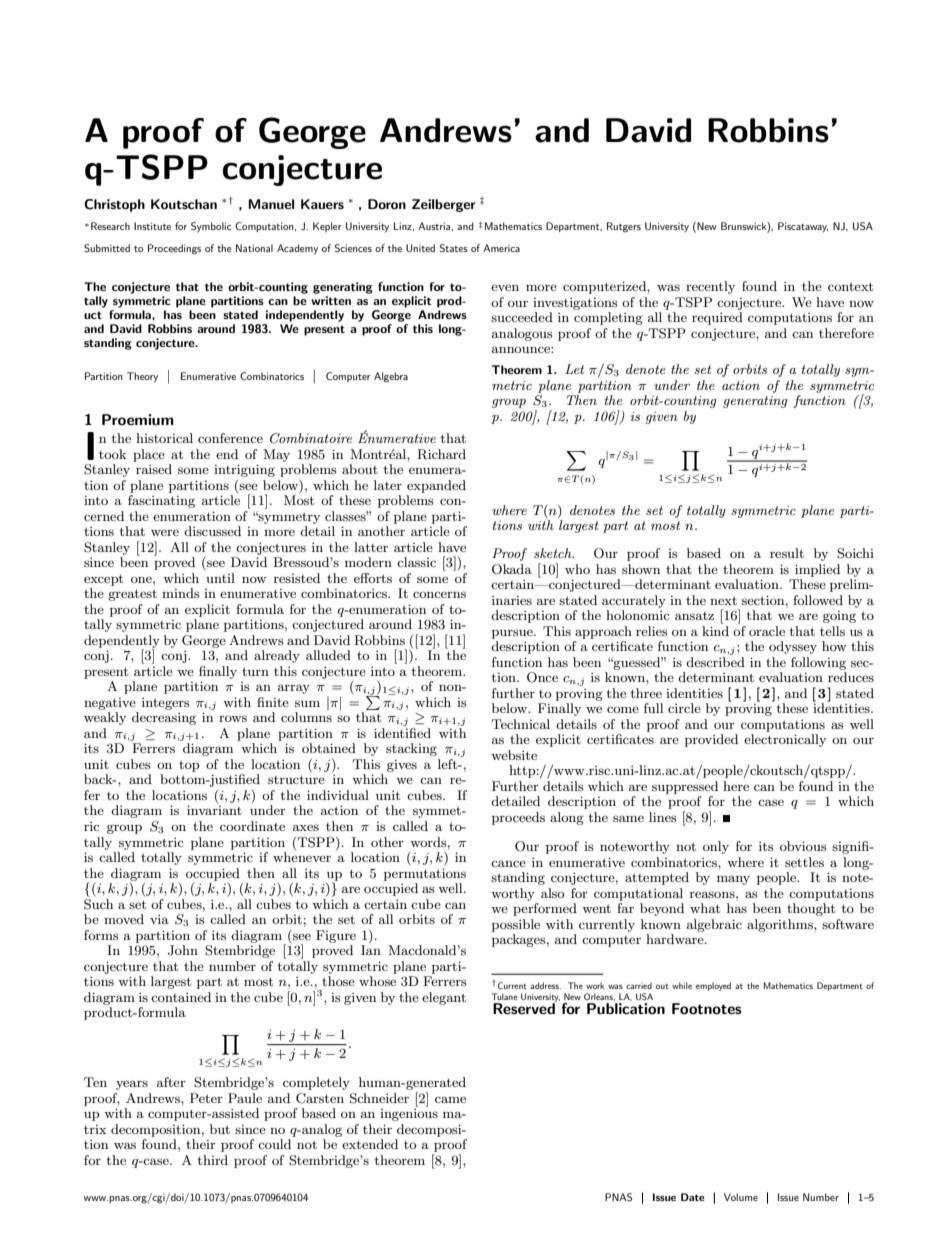 The width and height of the image is (952, 1233). Describe the element at coordinates (741, 1197) in the image. I see `Volume` at that location.
